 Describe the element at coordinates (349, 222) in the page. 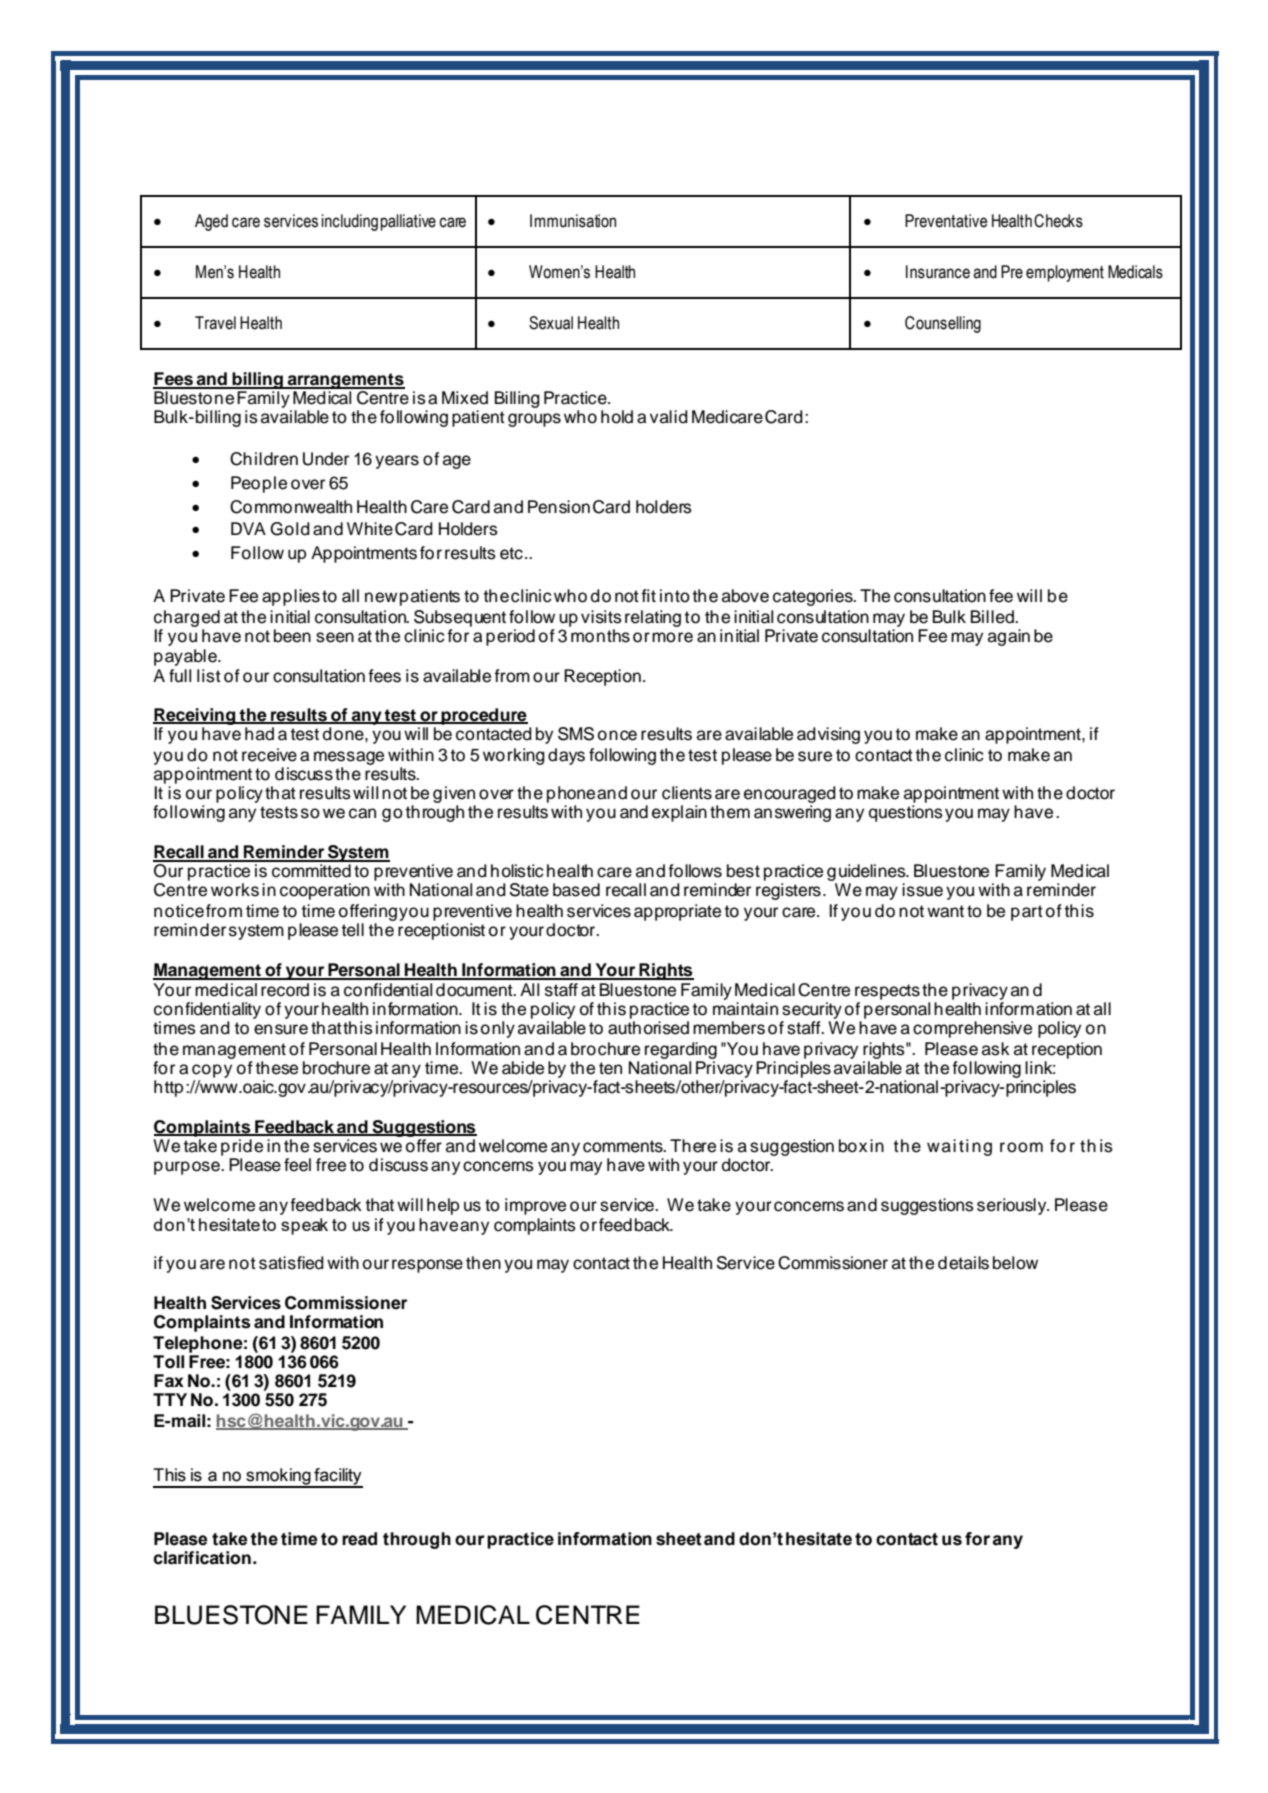

I see `including` at that location.
